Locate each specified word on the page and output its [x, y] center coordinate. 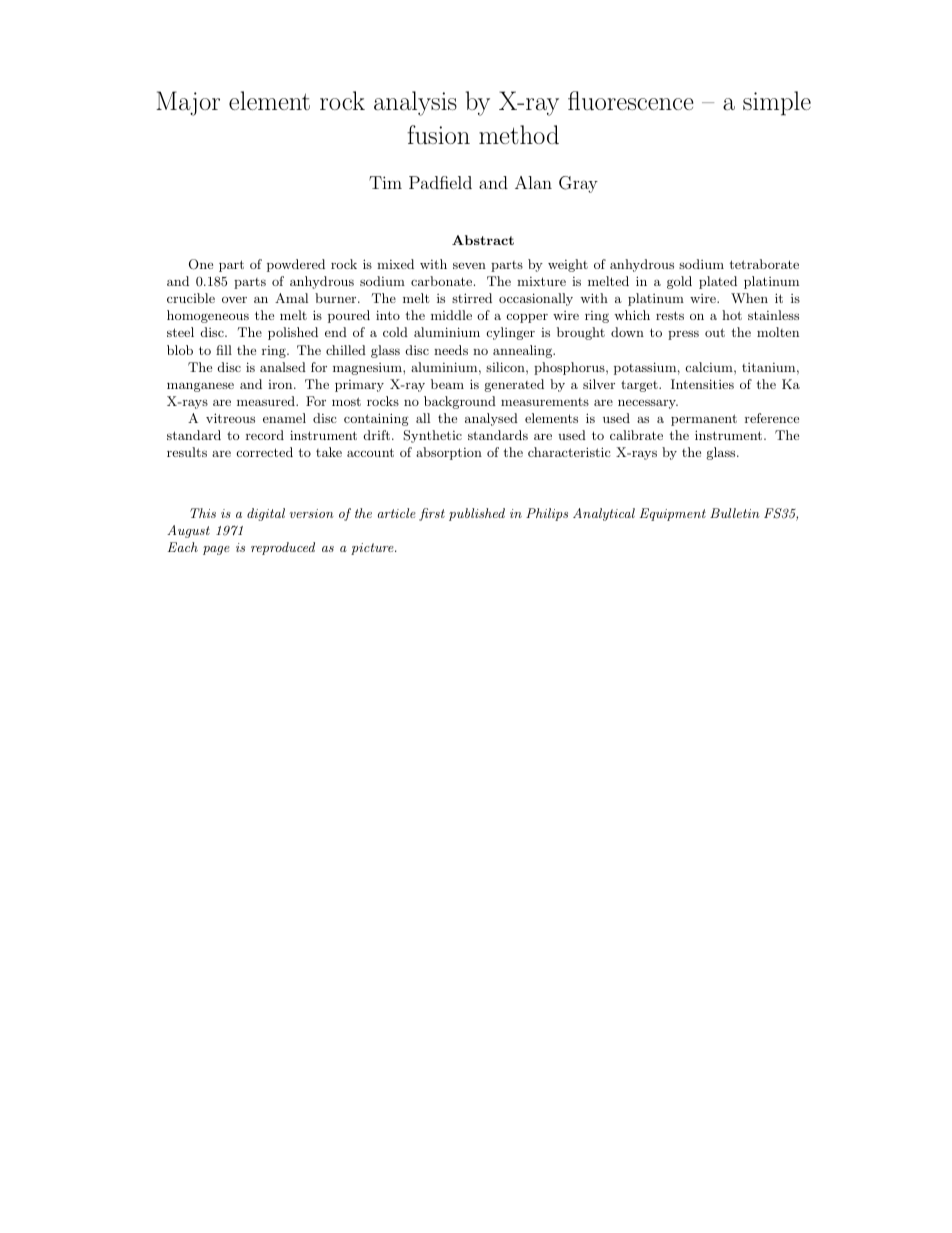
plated [718, 282]
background [460, 402]
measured [267, 401]
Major [188, 103]
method [519, 134]
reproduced [283, 548]
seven [469, 265]
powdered [296, 265]
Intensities [702, 384]
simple [777, 103]
